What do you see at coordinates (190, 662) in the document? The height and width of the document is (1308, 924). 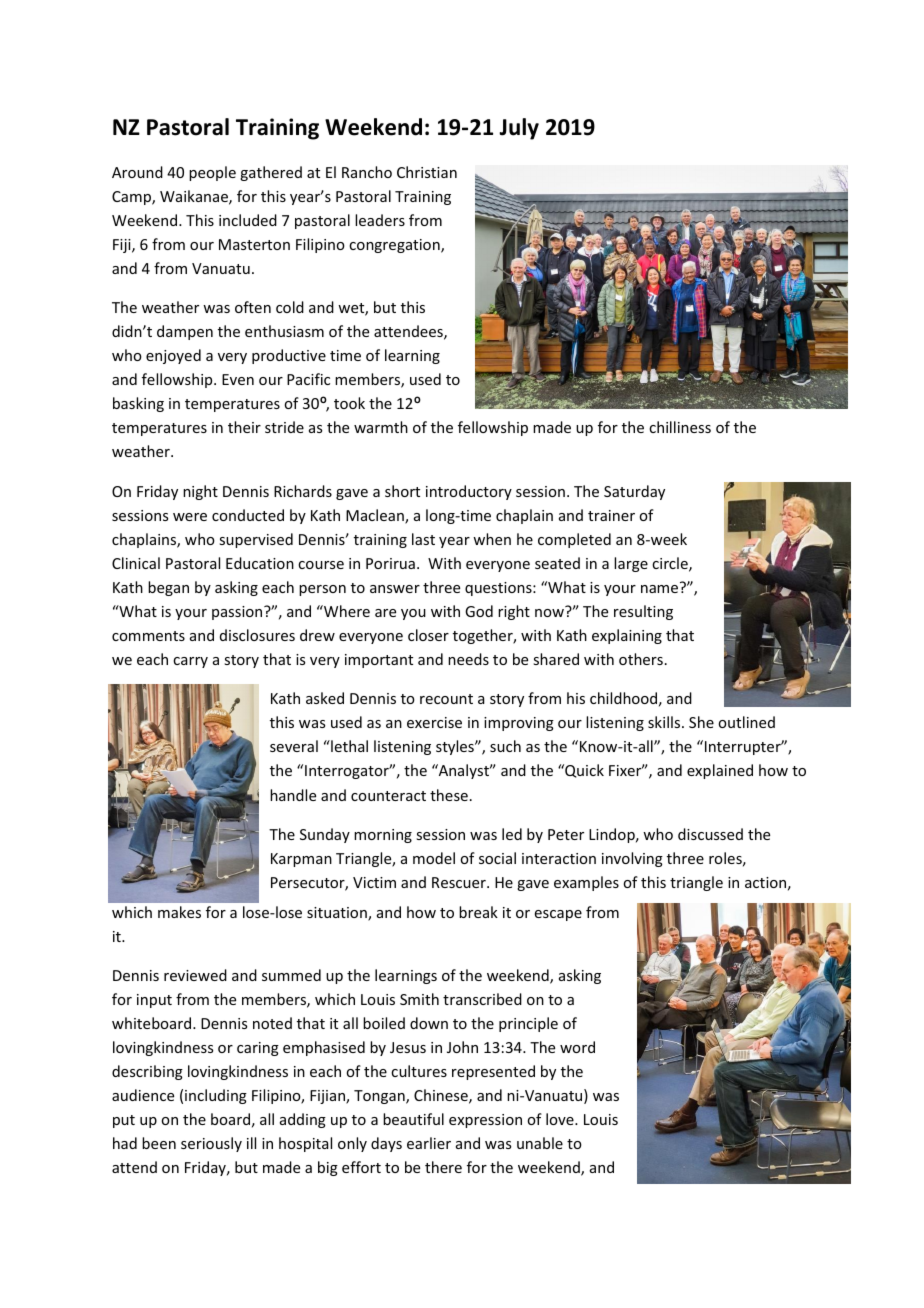 I see `carry` at bounding box center [190, 662].
